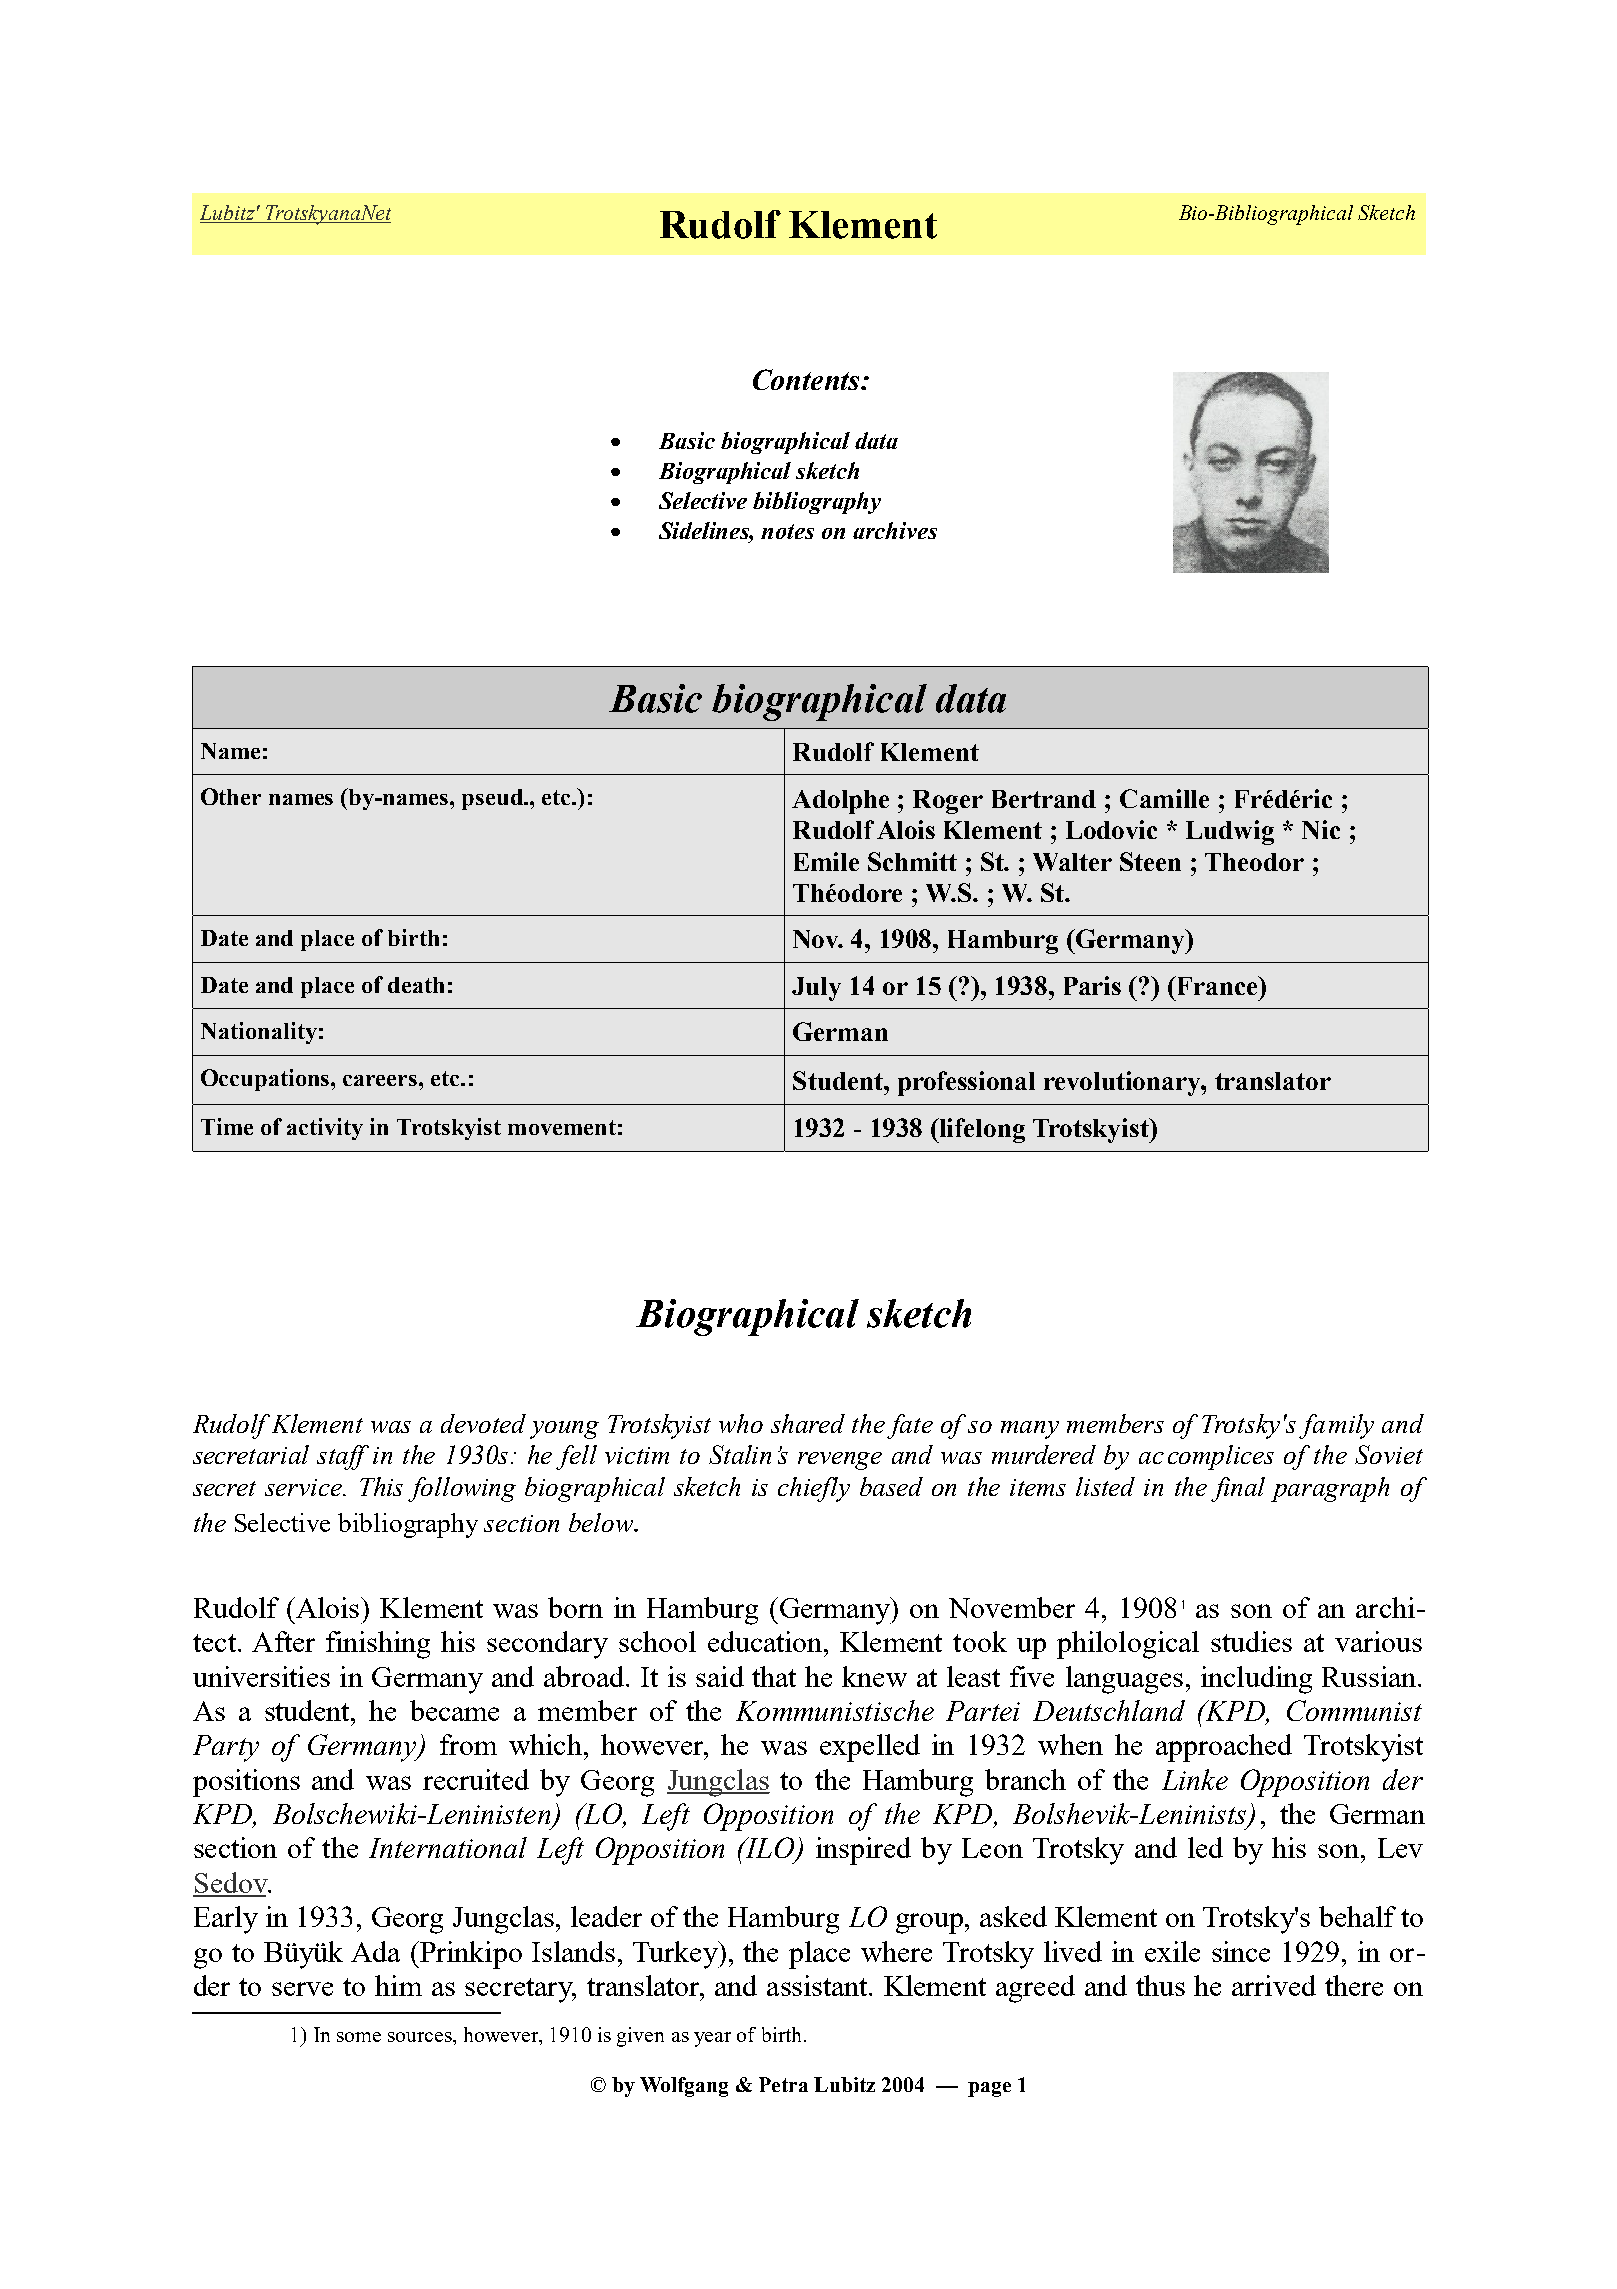 This screenshot has height=2289, width=1617. What do you see at coordinates (1274, 1985) in the screenshot?
I see `arrived` at bounding box center [1274, 1985].
